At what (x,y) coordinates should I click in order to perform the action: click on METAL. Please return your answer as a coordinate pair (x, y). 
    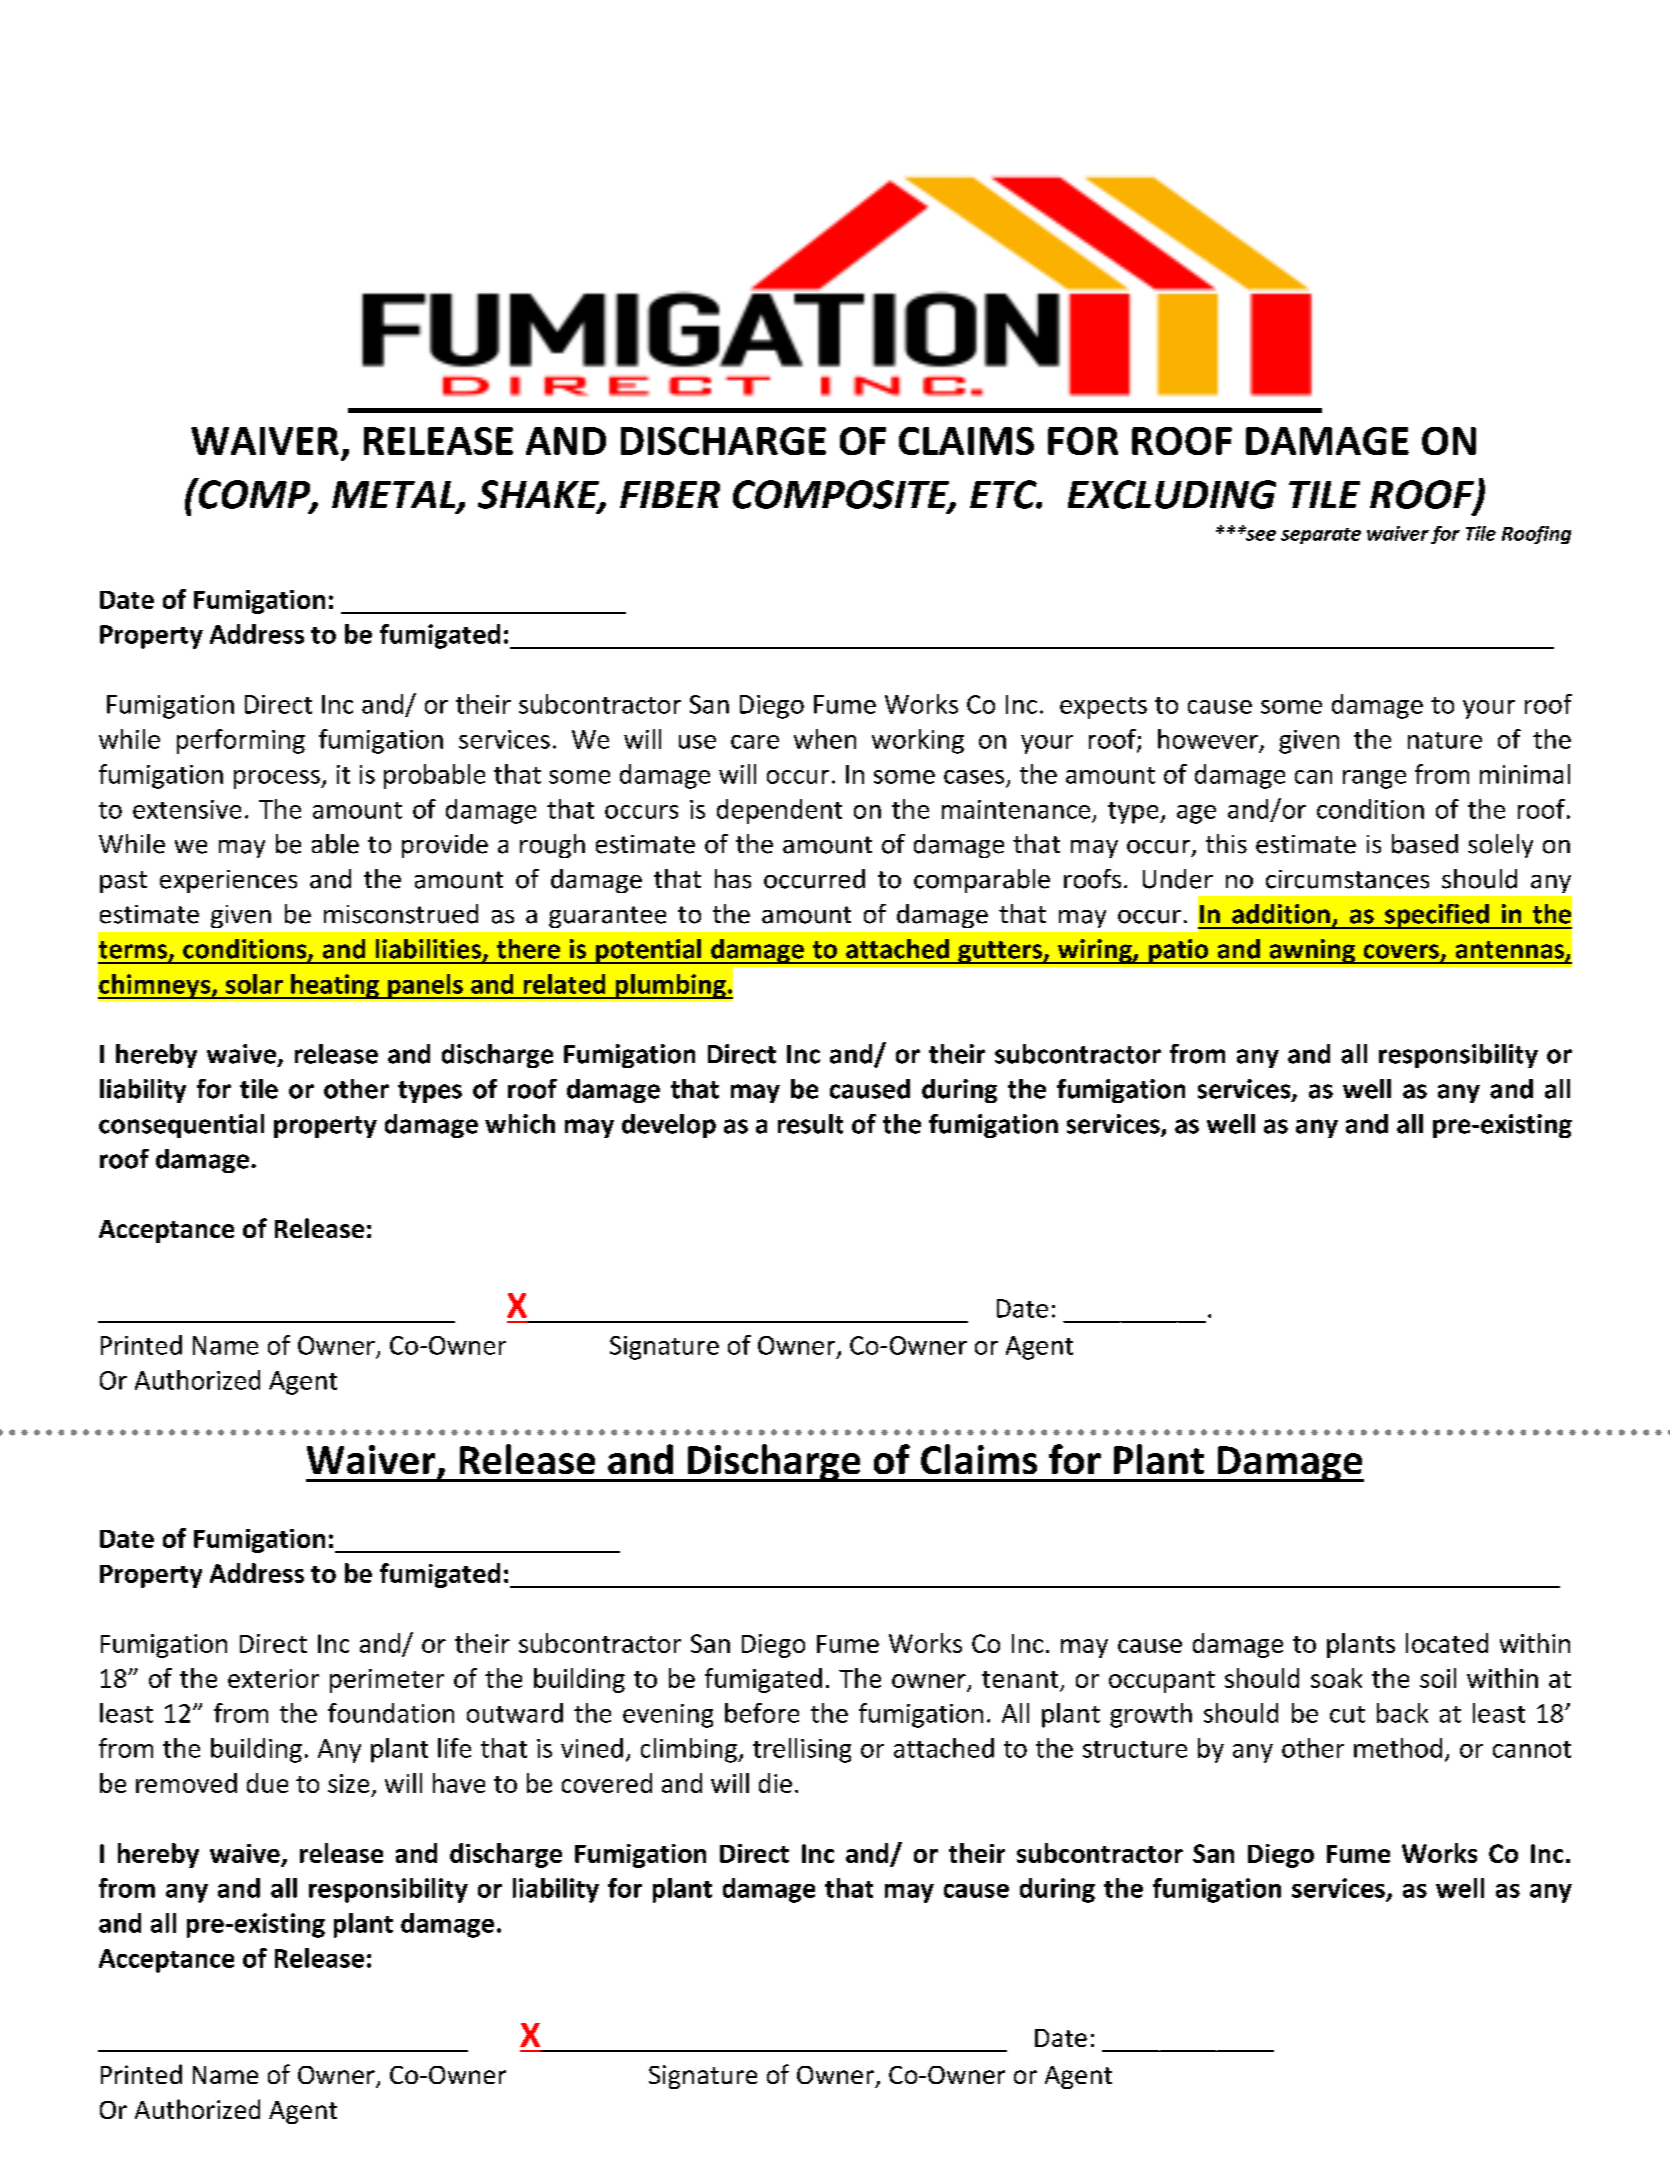
    Looking at the image, I should click on (395, 496).
